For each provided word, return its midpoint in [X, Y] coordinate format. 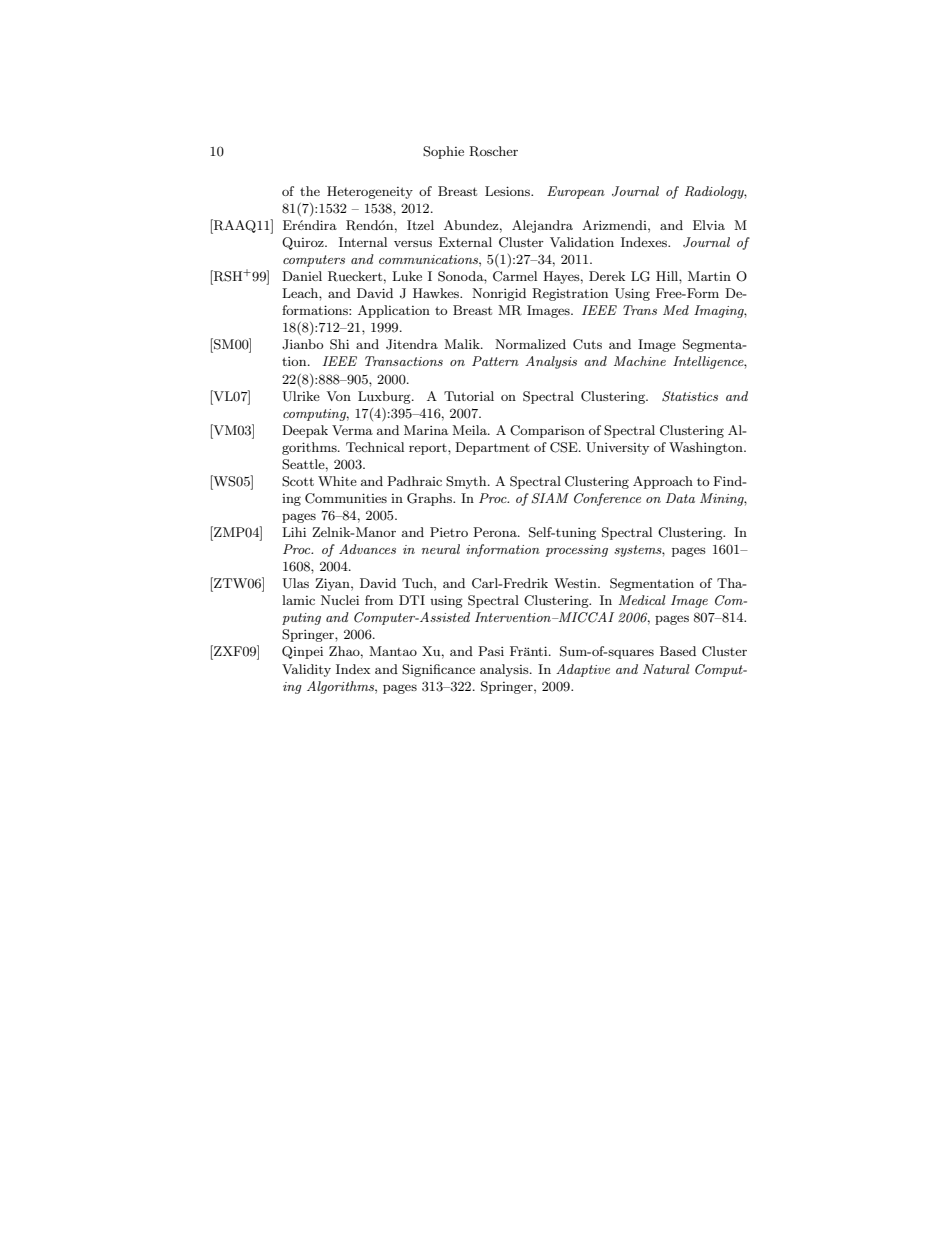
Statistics [690, 396]
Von [339, 396]
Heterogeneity [370, 192]
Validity [306, 670]
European [576, 192]
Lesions [508, 191]
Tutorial [469, 396]
